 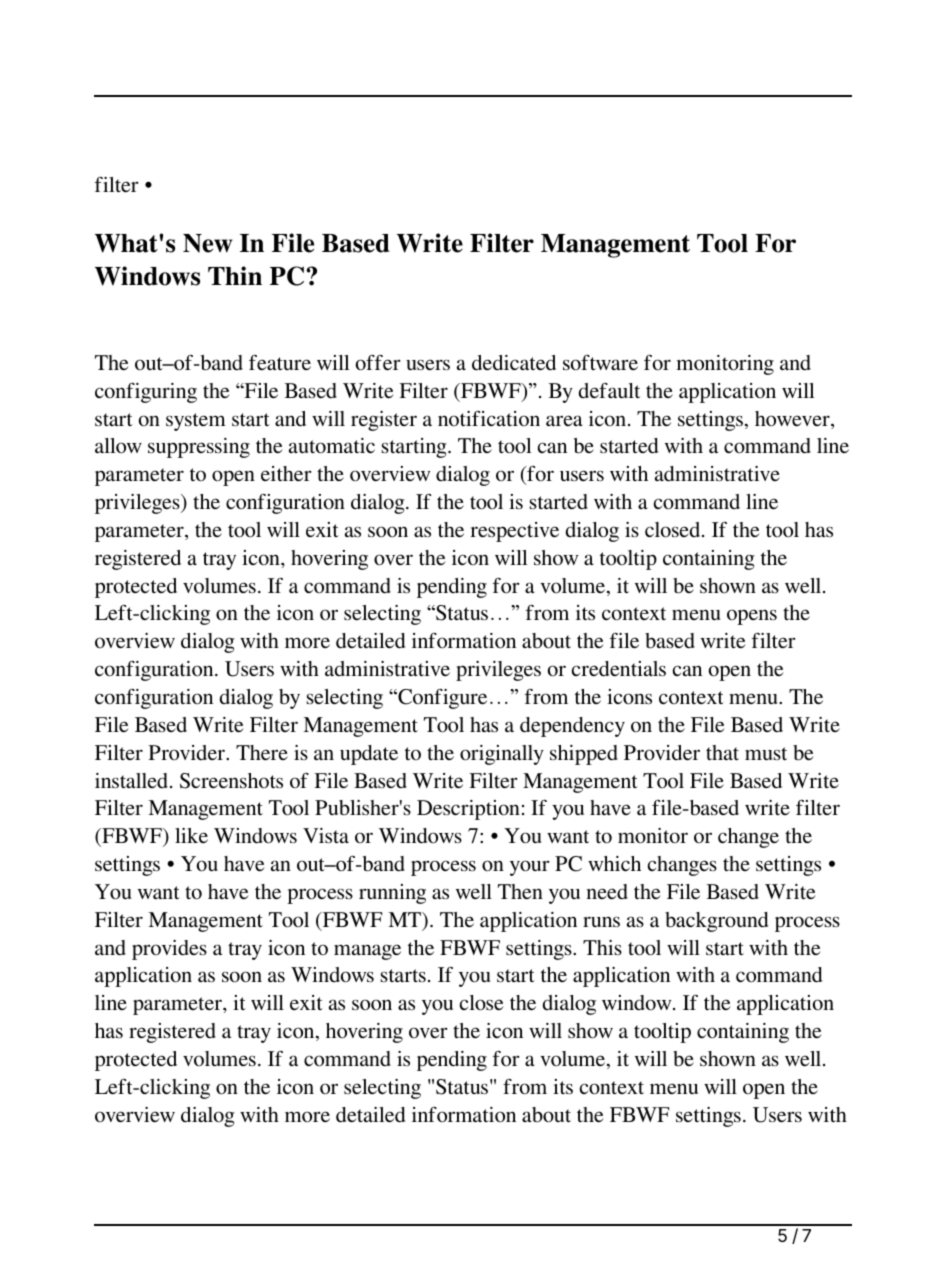 What do you see at coordinates (392, 894) in the document?
I see `running` at bounding box center [392, 894].
